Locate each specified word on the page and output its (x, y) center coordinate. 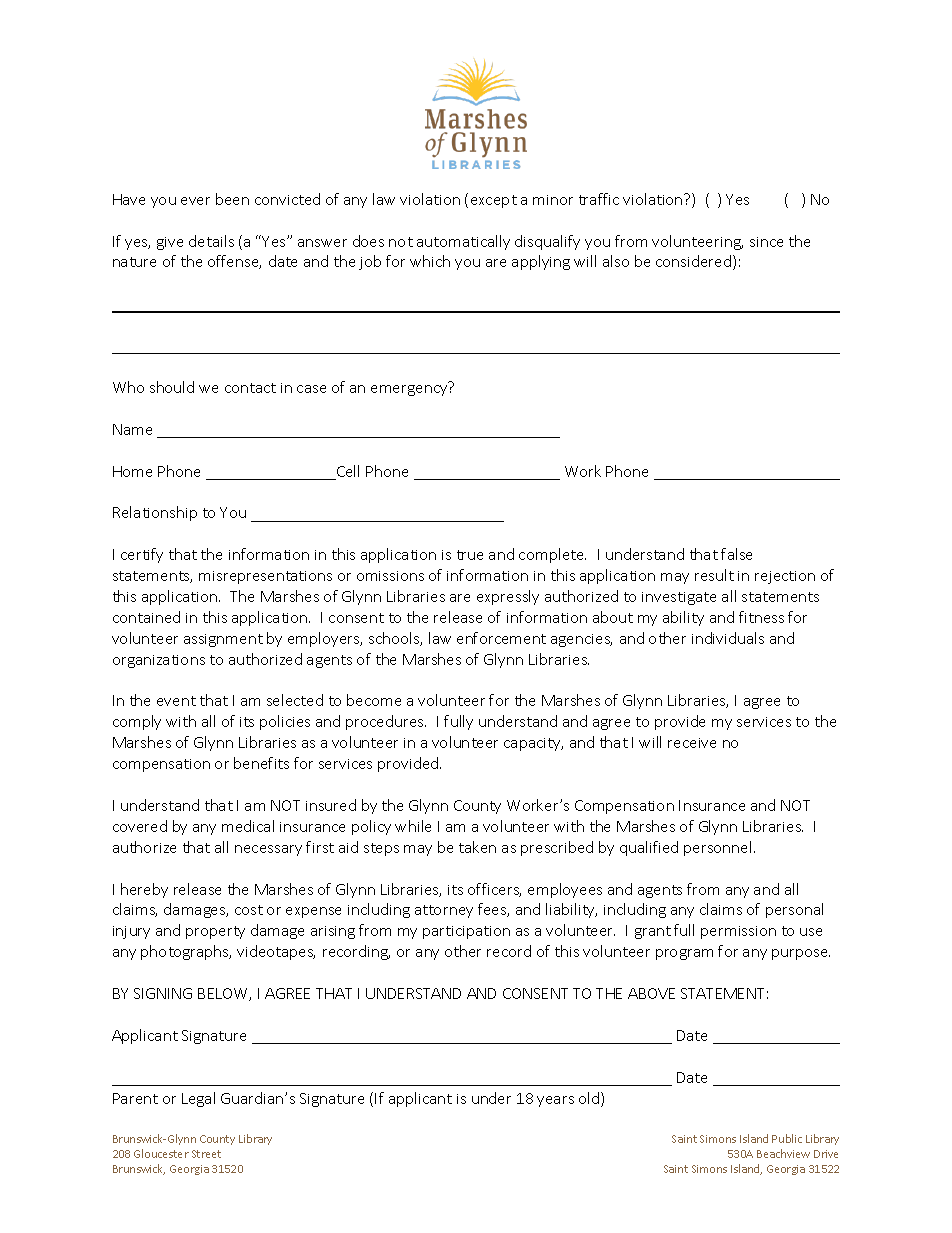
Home (132, 471)
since (766, 242)
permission (738, 932)
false (736, 554)
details (211, 241)
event (176, 701)
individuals (728, 638)
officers (494, 890)
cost (249, 910)
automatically (463, 242)
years (555, 1101)
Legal (198, 1099)
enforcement (501, 638)
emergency (409, 390)
